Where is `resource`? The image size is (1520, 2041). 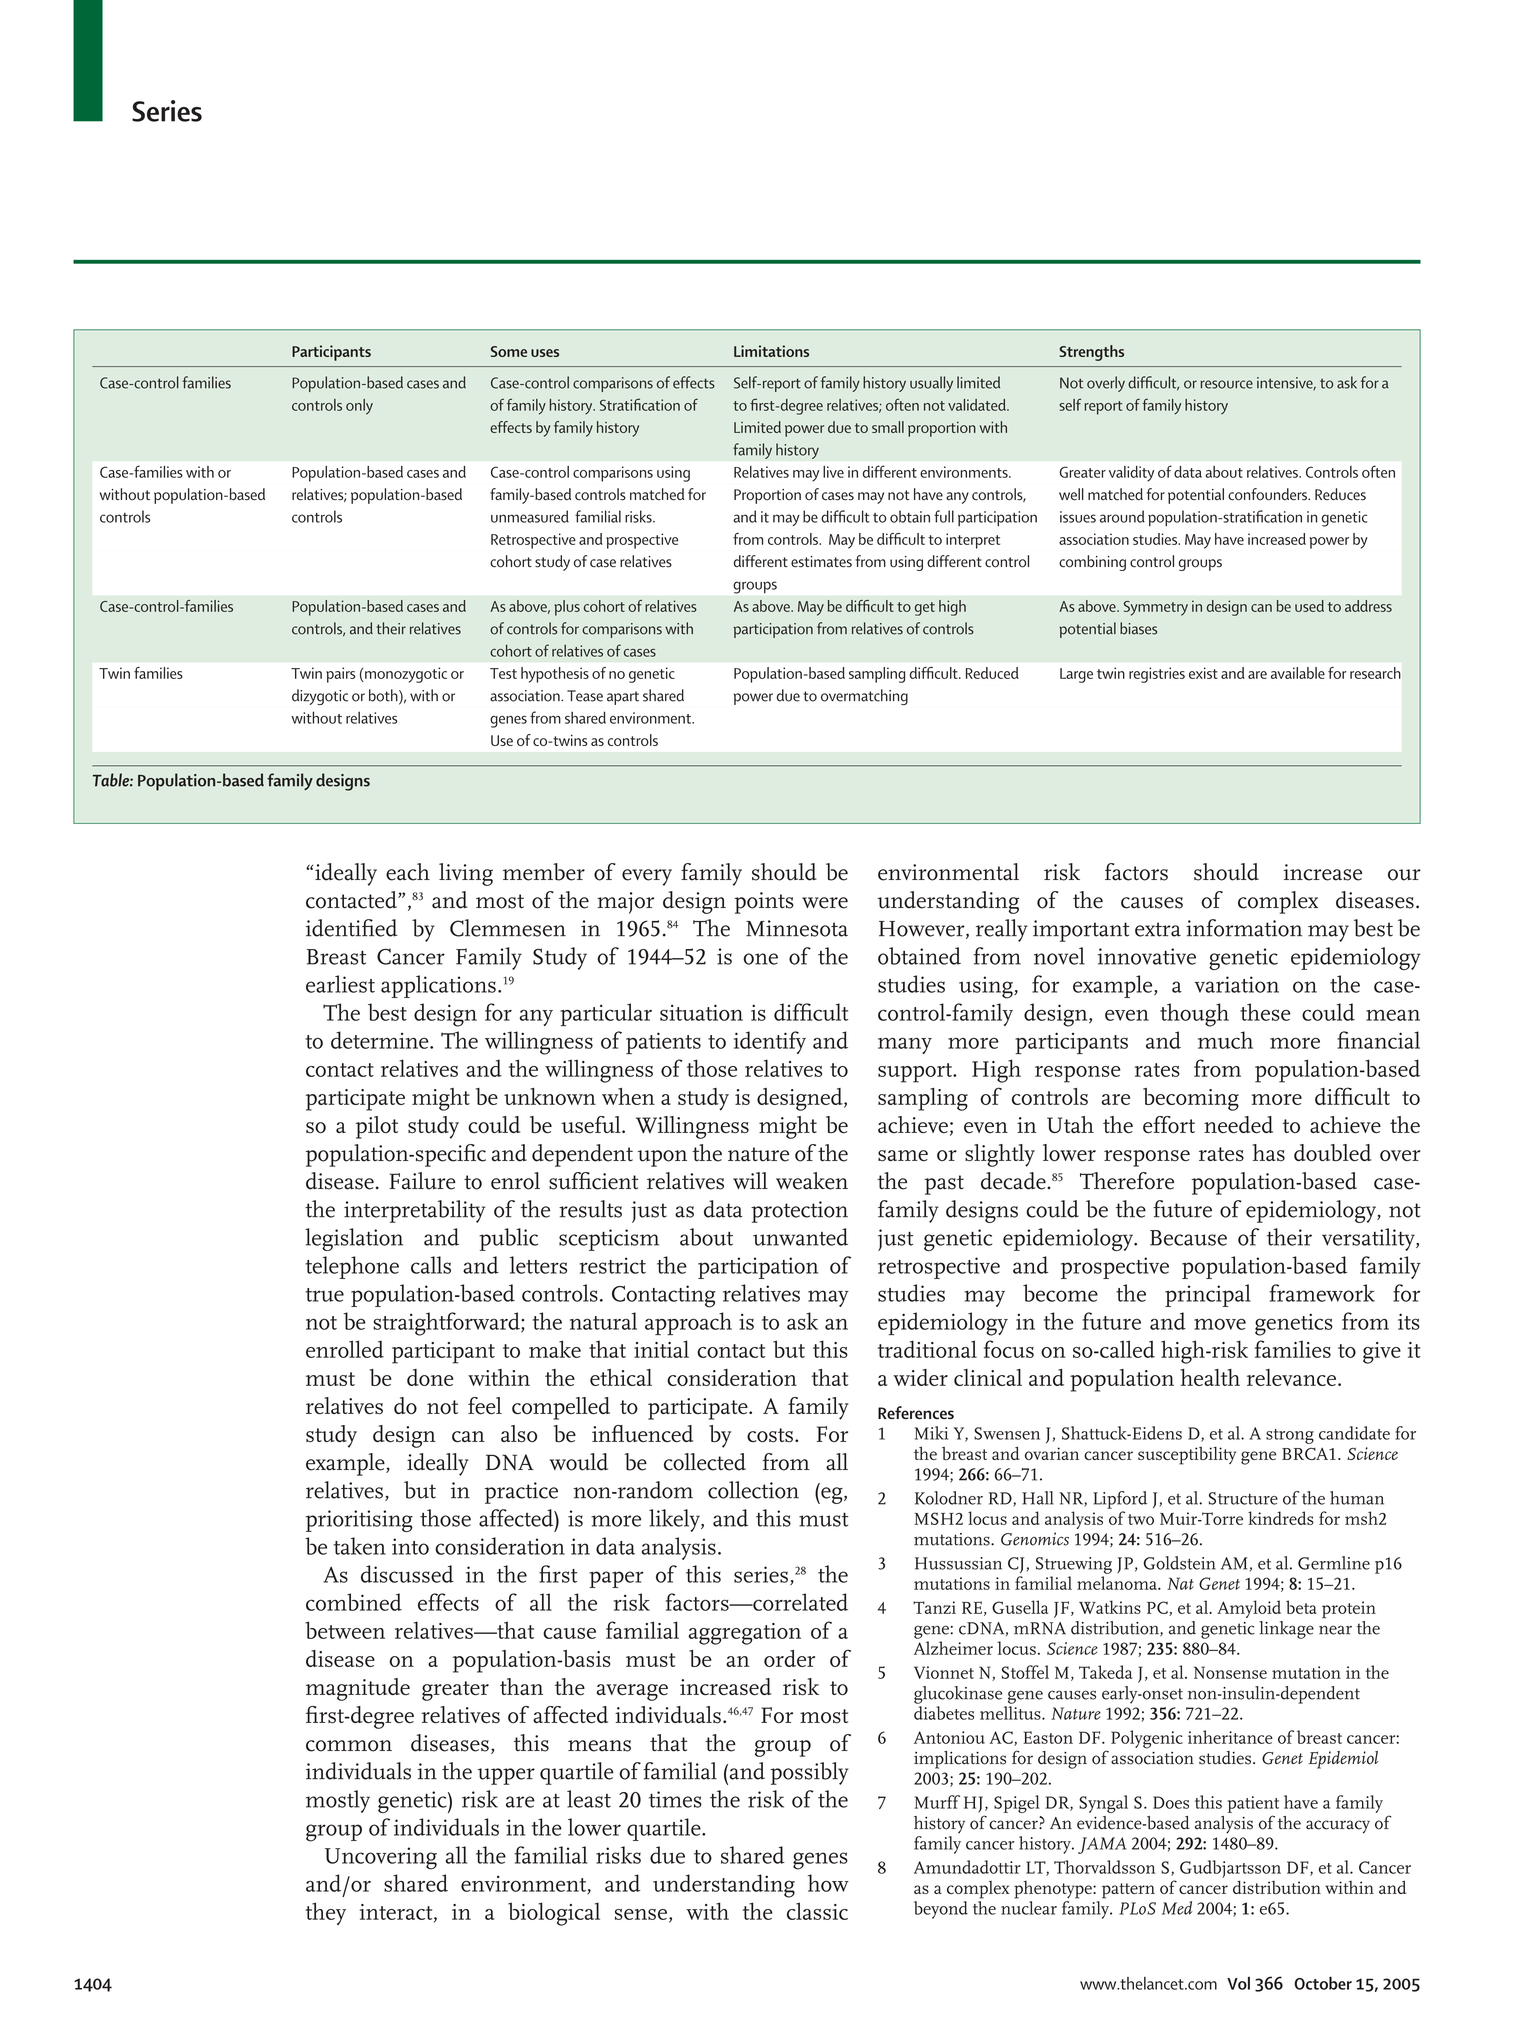
resource is located at coordinates (1227, 384).
